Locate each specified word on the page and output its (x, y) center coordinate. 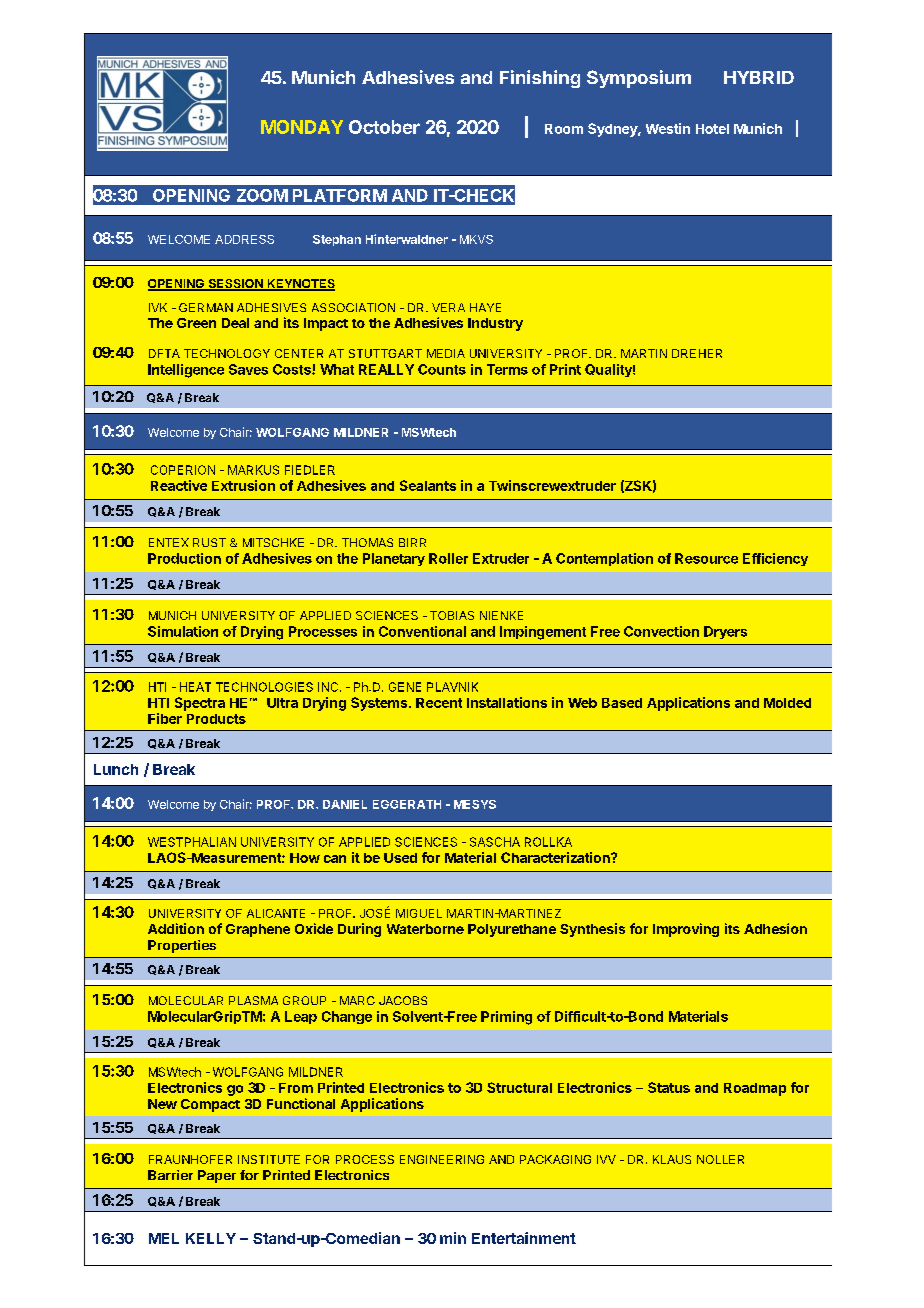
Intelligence (186, 371)
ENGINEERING (442, 1159)
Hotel (712, 129)
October (384, 127)
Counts (442, 369)
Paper (217, 1176)
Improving (686, 930)
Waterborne (425, 929)
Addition (176, 928)
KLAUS (672, 1159)
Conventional (422, 631)
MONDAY (302, 127)
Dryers (725, 632)
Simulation (183, 631)
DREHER (697, 353)
